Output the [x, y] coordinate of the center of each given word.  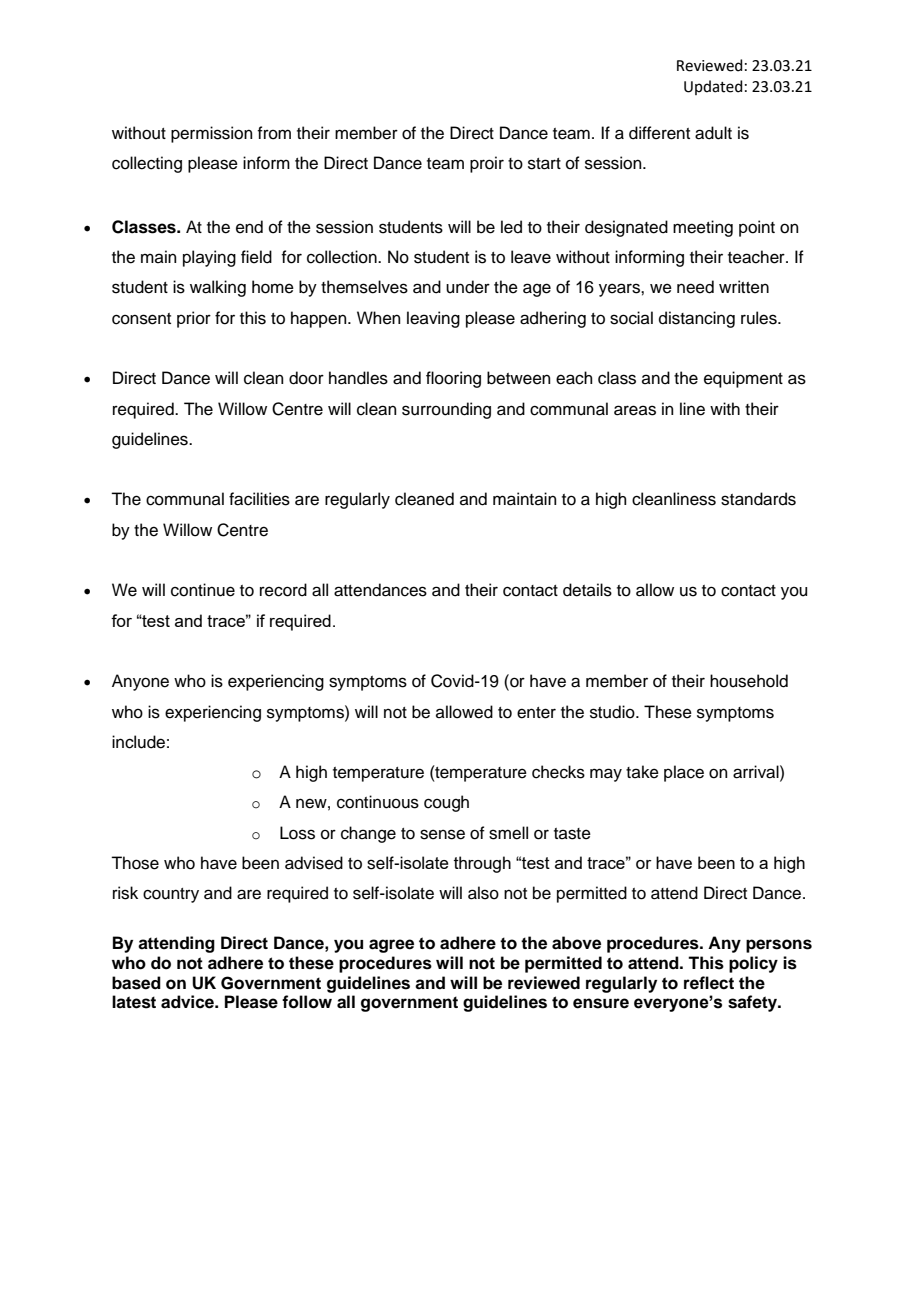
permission [212, 134]
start [544, 164]
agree [391, 946]
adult [713, 133]
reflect [709, 983]
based [136, 983]
